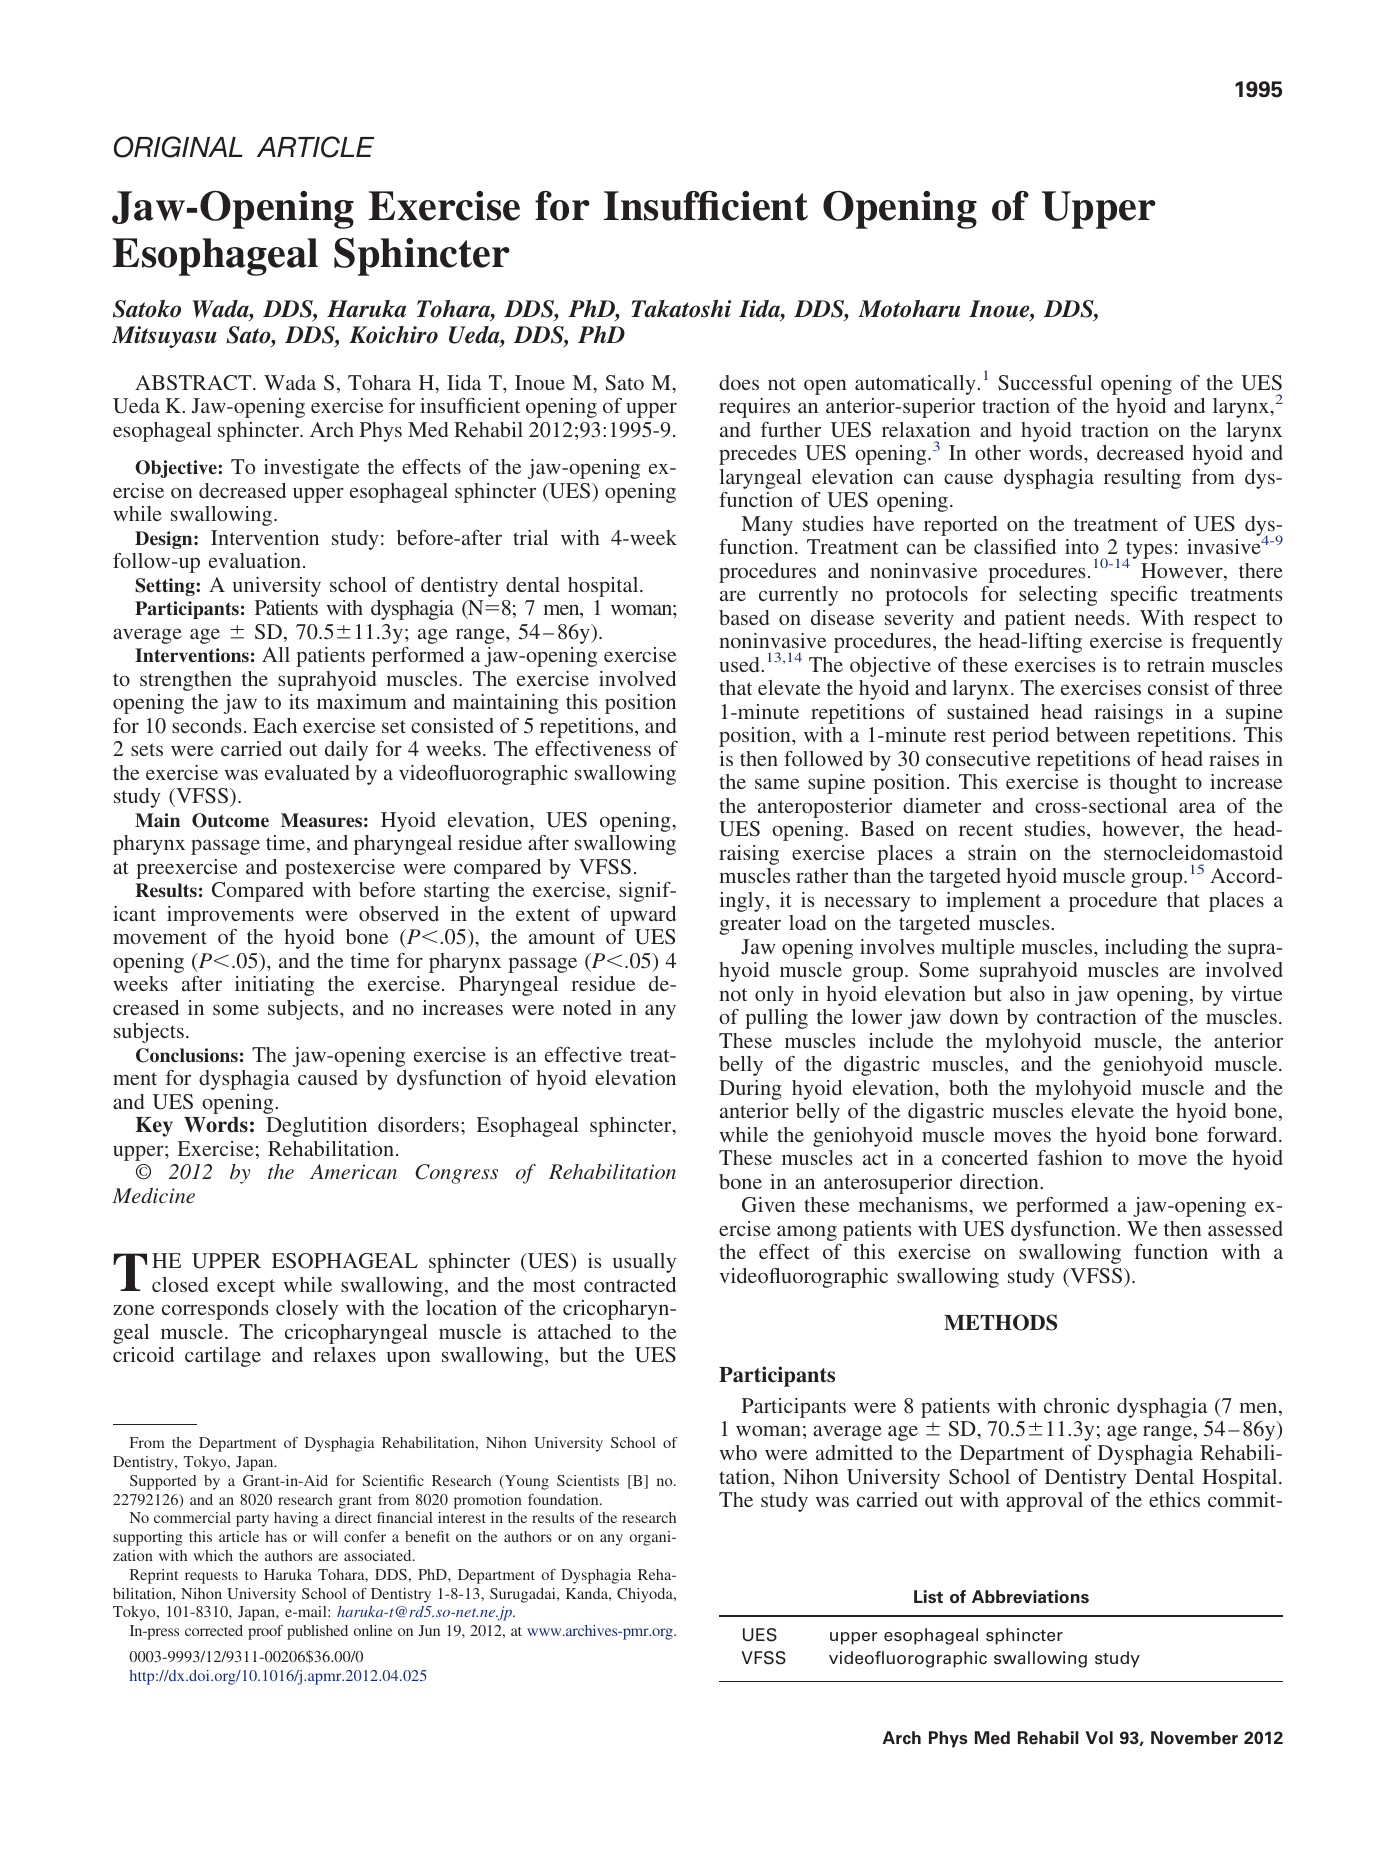 This image has height=1861, width=1396. I want to click on contracted, so click(630, 1284).
